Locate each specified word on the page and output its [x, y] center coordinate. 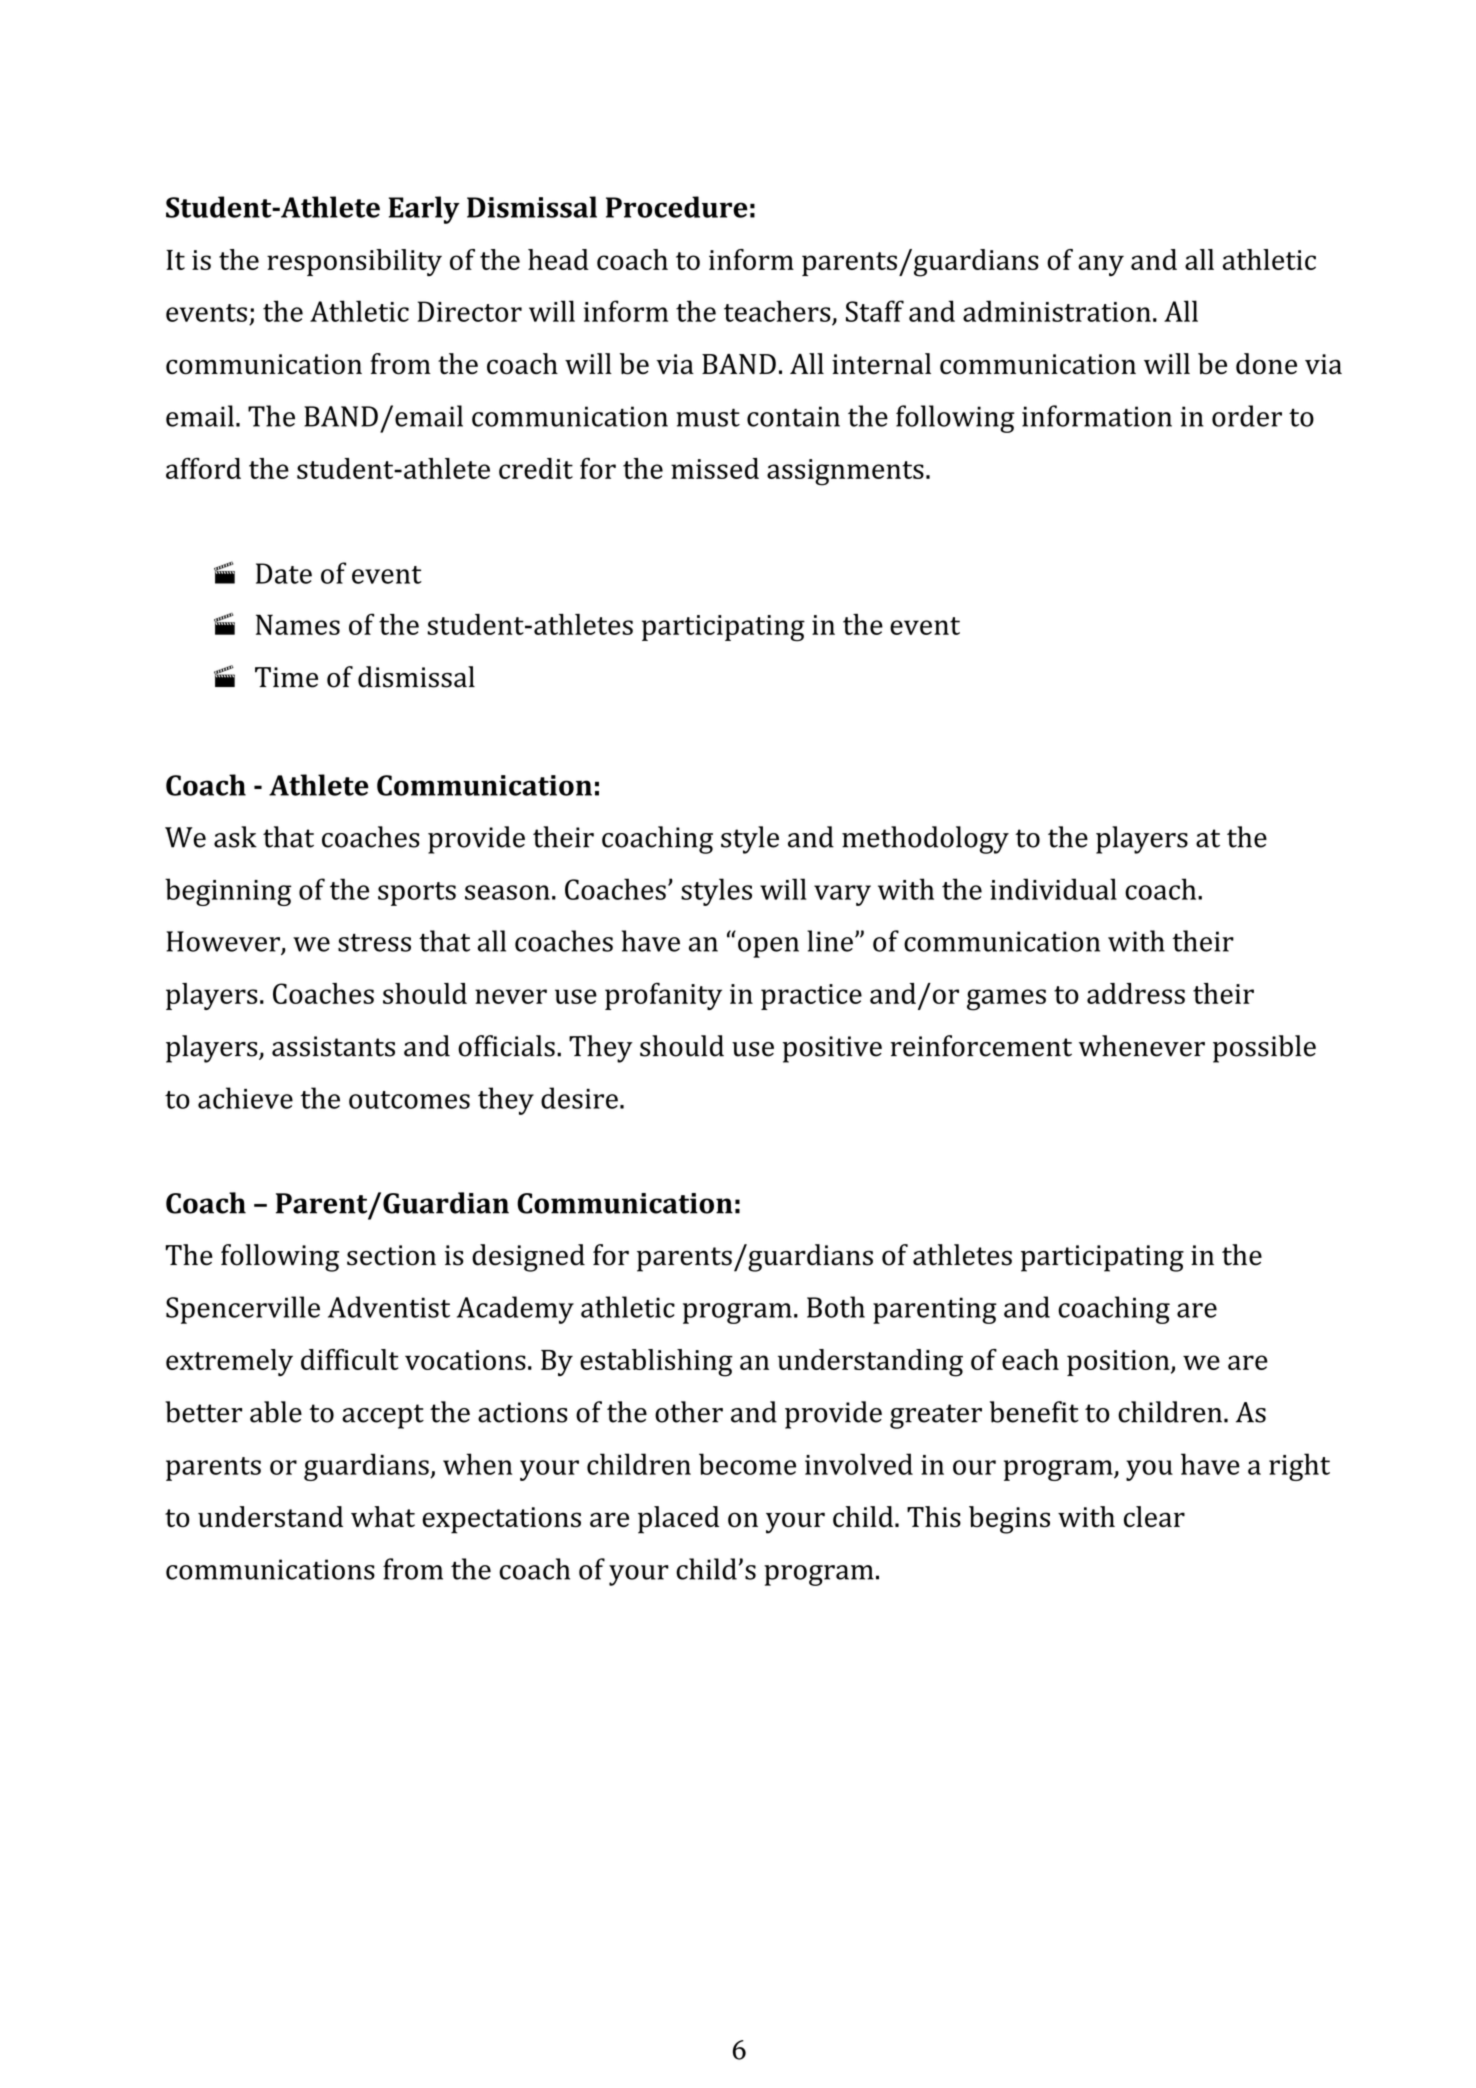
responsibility [354, 262]
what [383, 1516]
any [1101, 265]
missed [715, 468]
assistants [333, 1046]
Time [286, 677]
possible [1264, 1049]
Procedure [677, 207]
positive [832, 1049]
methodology [925, 840]
